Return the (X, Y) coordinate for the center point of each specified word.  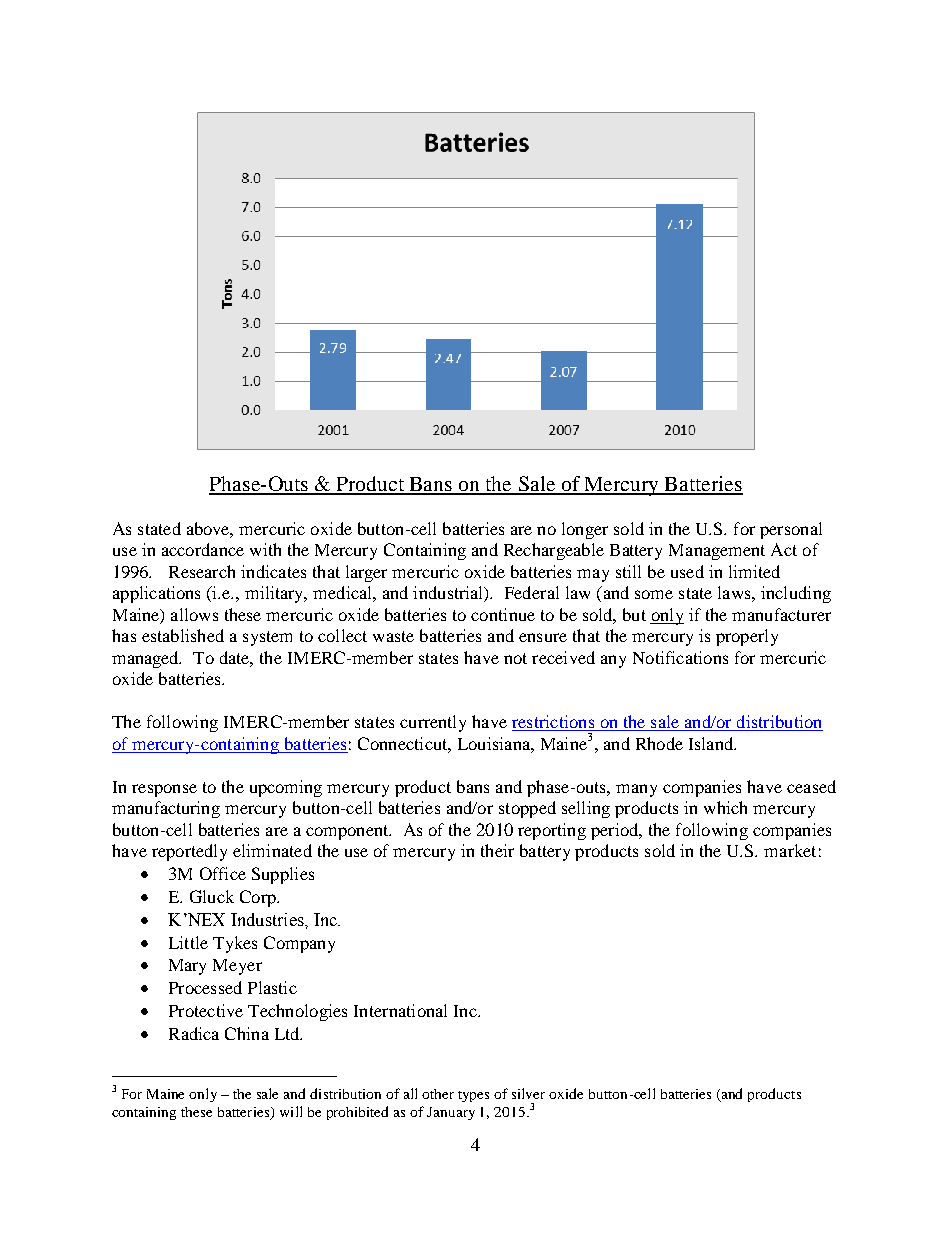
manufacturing (166, 809)
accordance (203, 549)
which (725, 807)
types (473, 1096)
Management (717, 552)
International (400, 1010)
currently (433, 723)
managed (146, 659)
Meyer (237, 967)
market (790, 850)
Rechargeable (554, 551)
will (291, 1111)
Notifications (680, 657)
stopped (527, 809)
